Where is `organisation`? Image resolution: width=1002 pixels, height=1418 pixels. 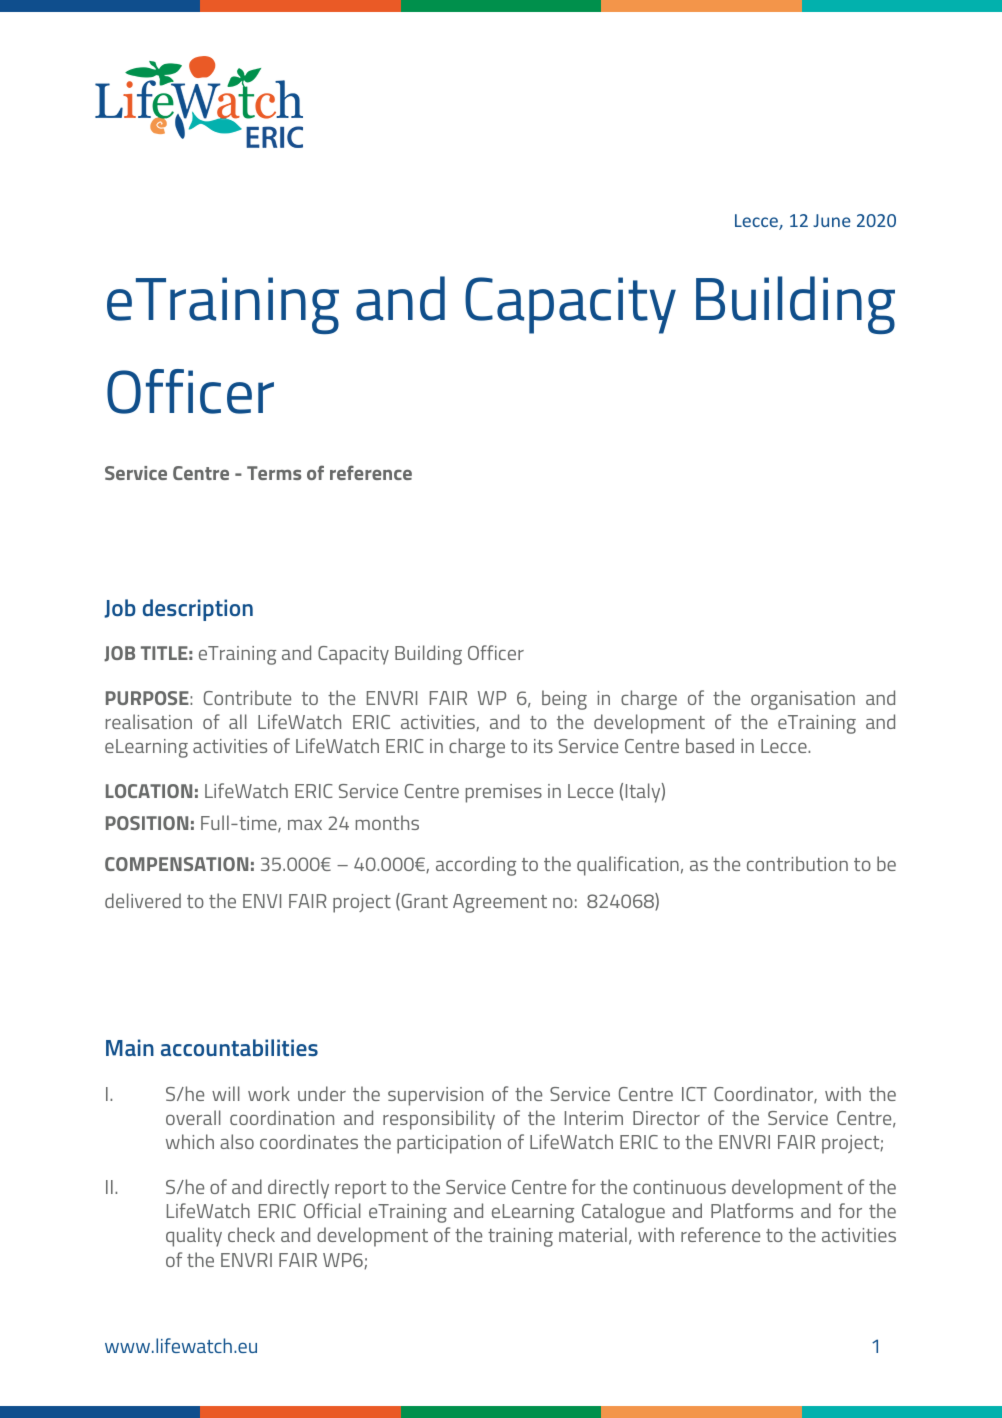
organisation is located at coordinates (803, 700).
